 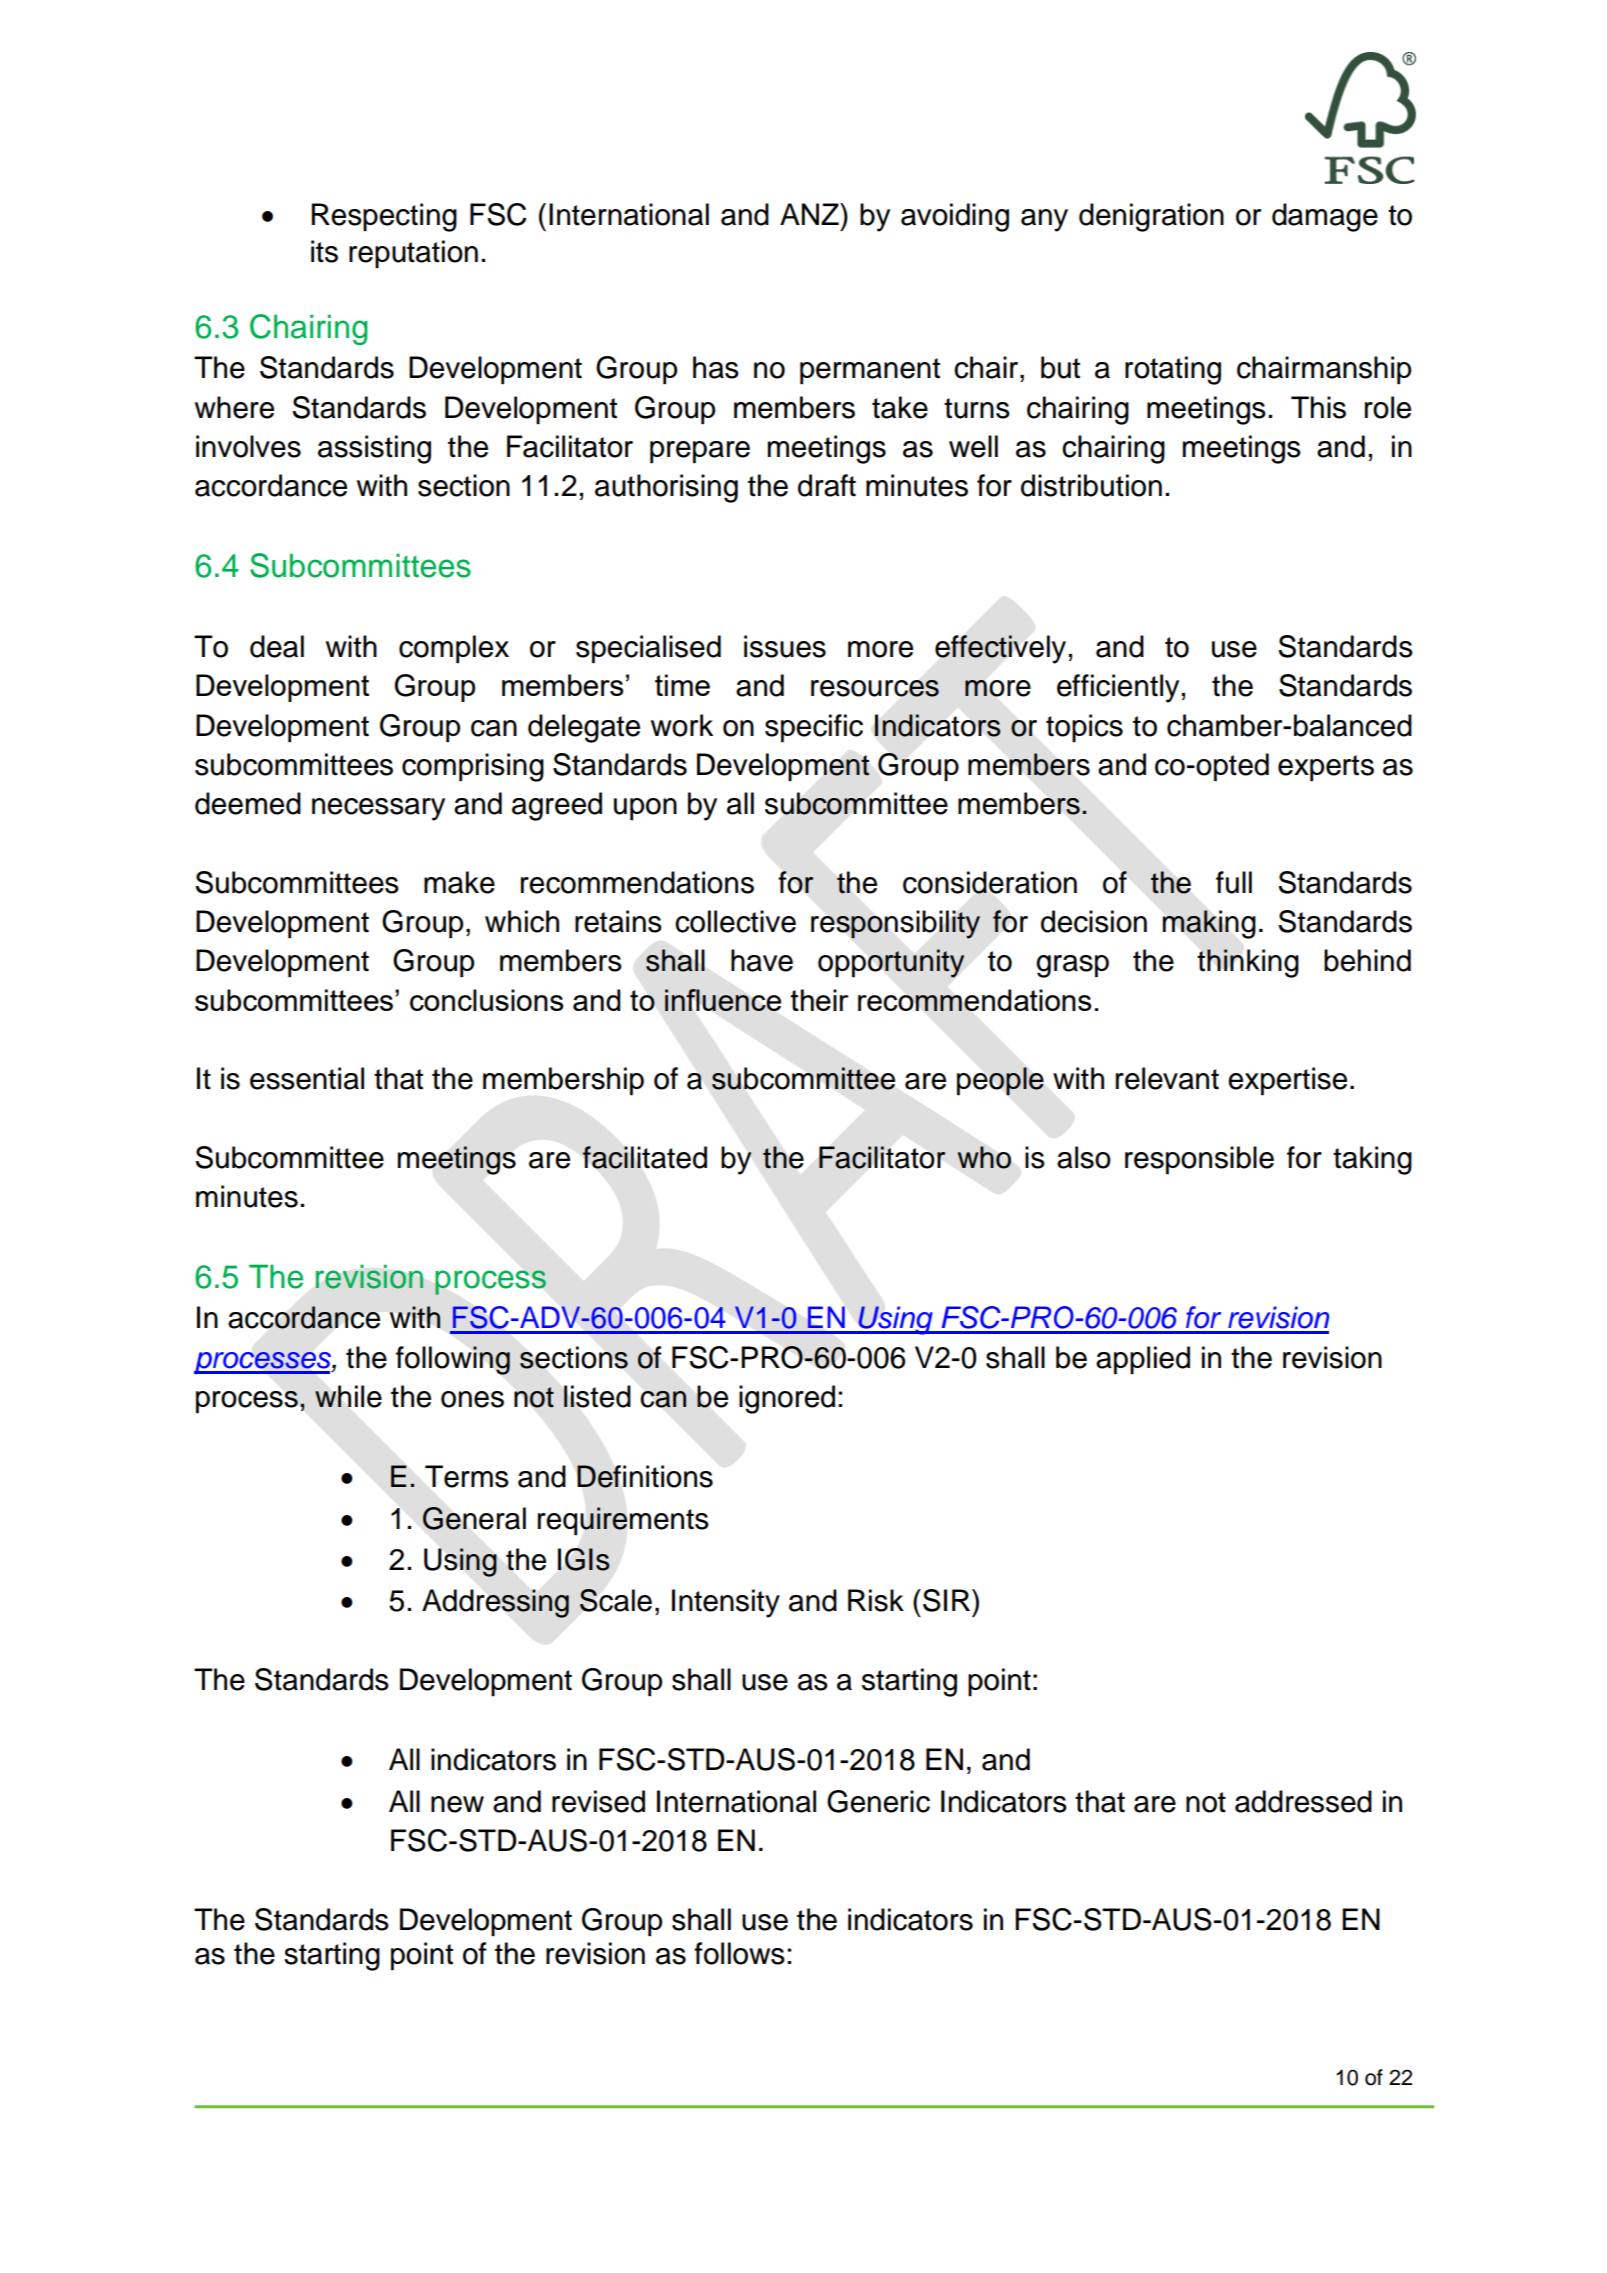 I want to click on have, so click(x=762, y=960).
